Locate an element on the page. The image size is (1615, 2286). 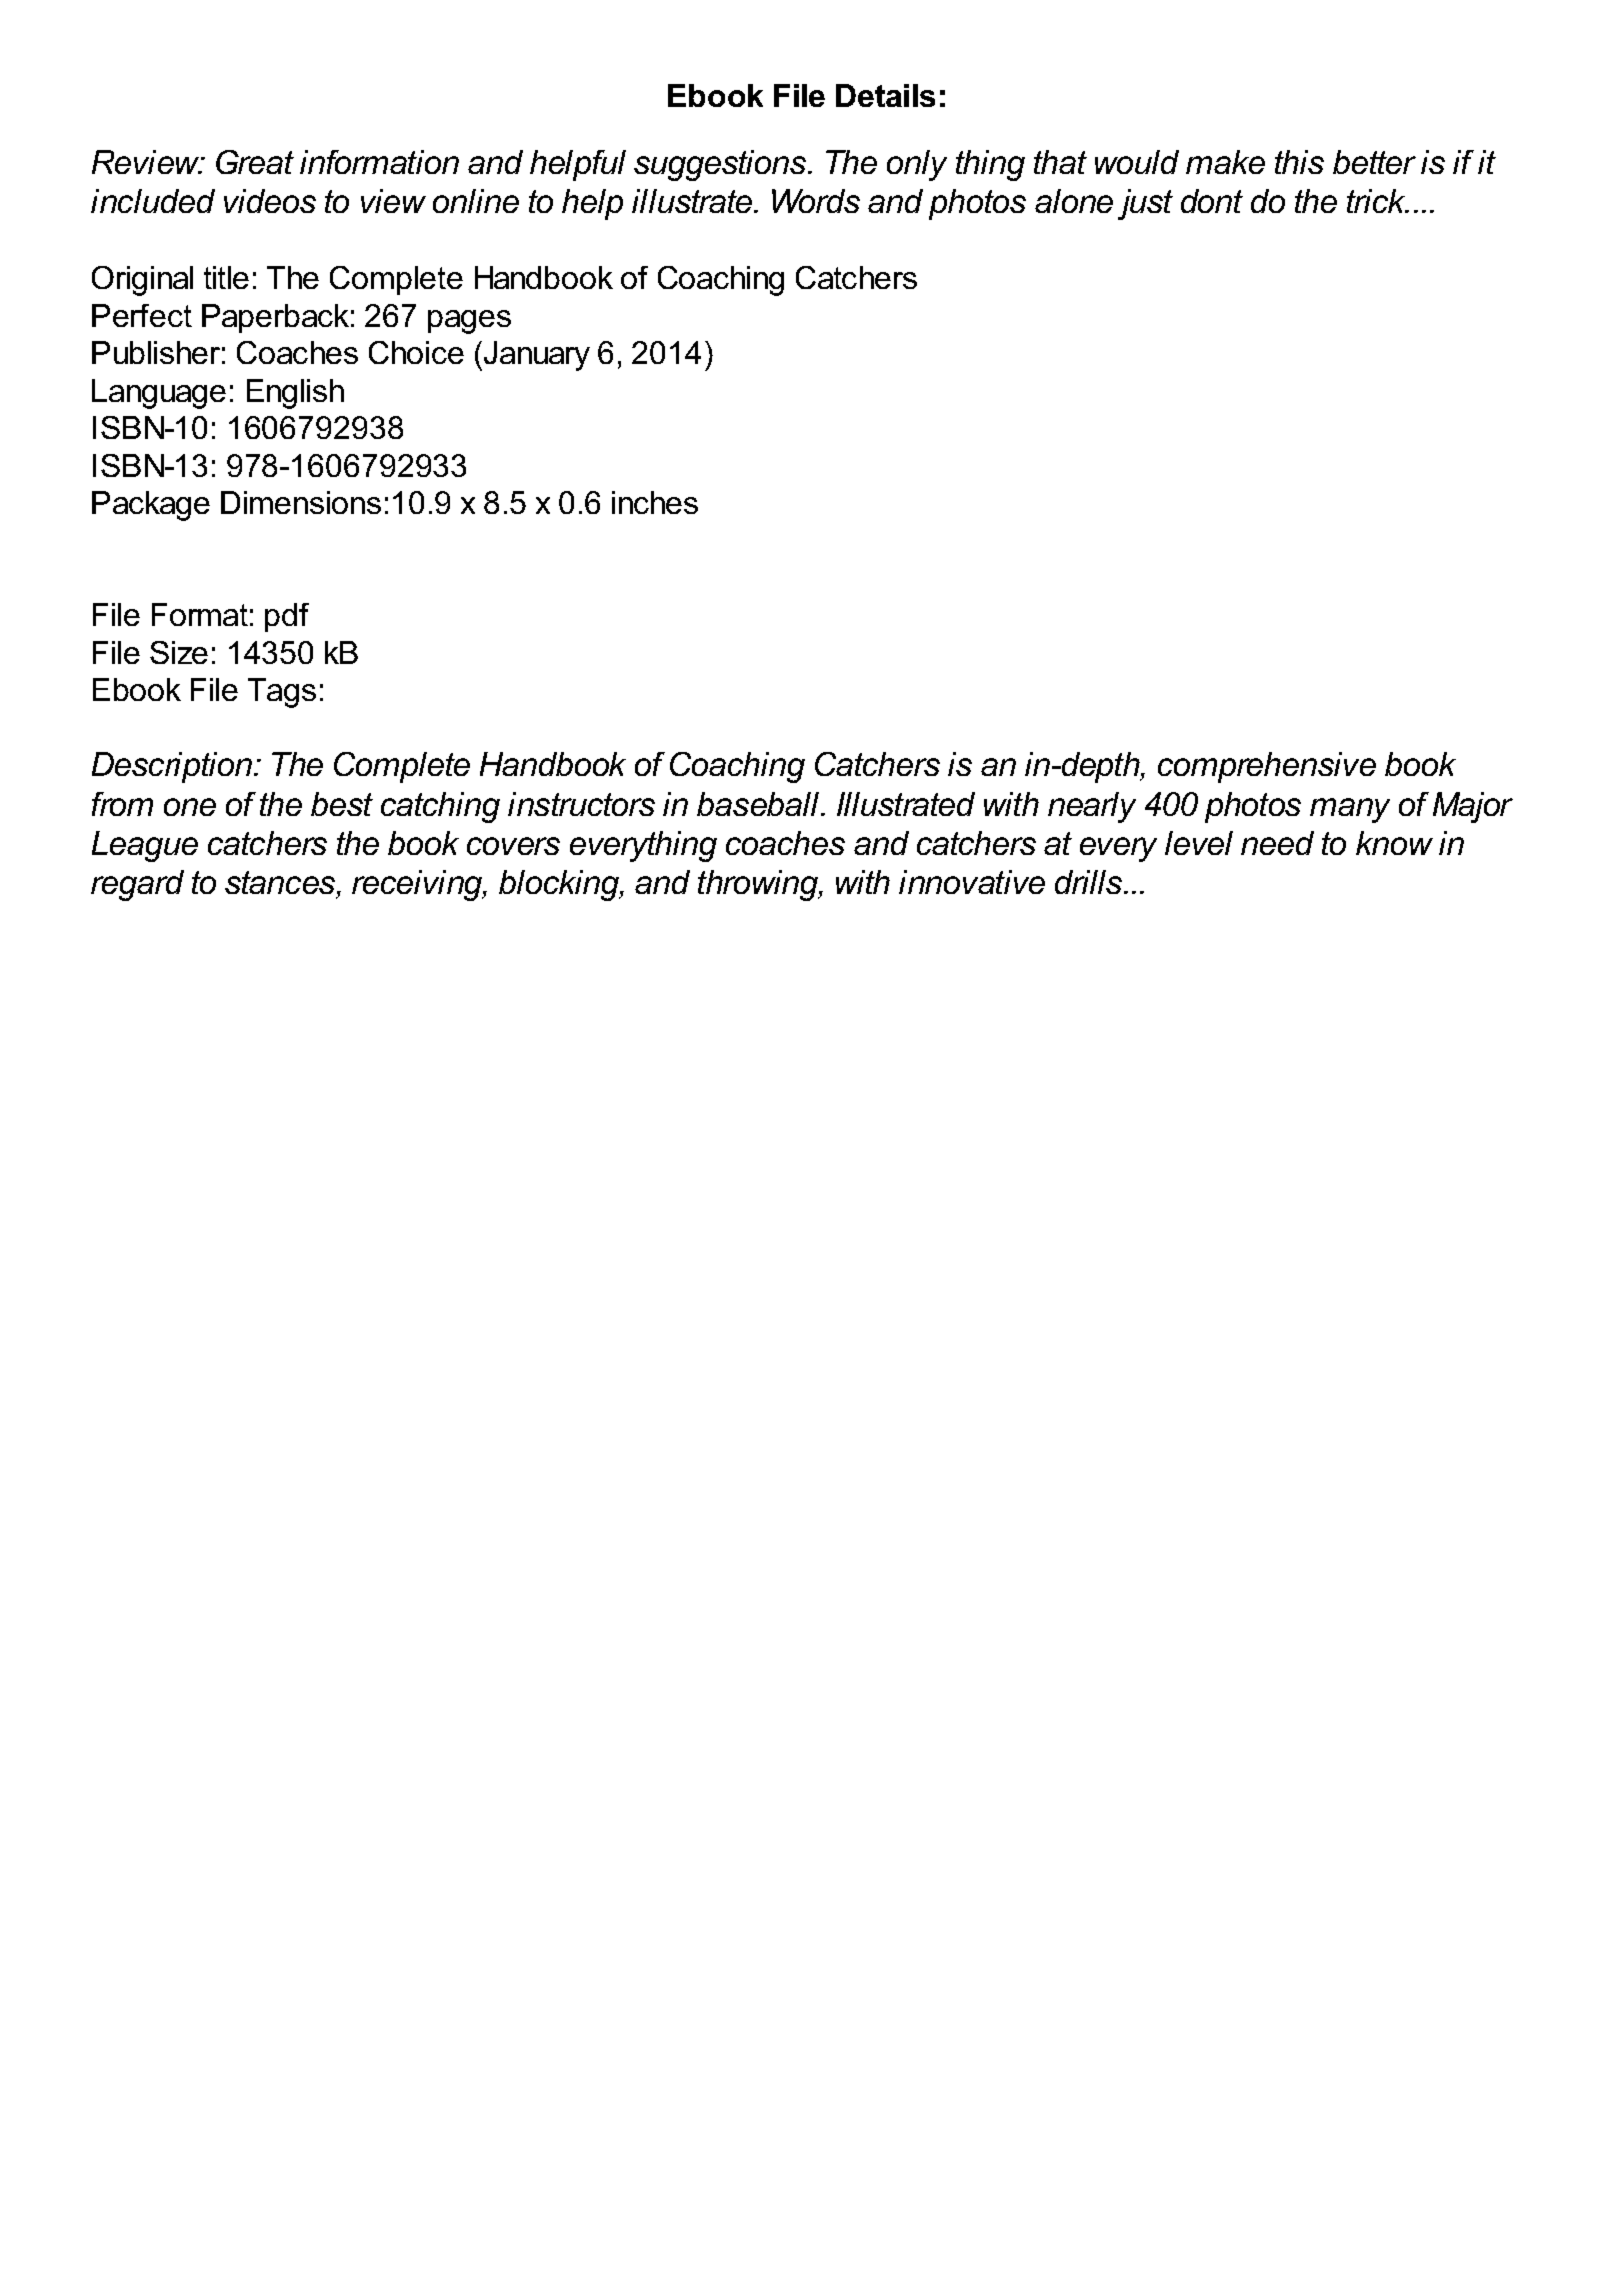
January is located at coordinates (535, 356).
